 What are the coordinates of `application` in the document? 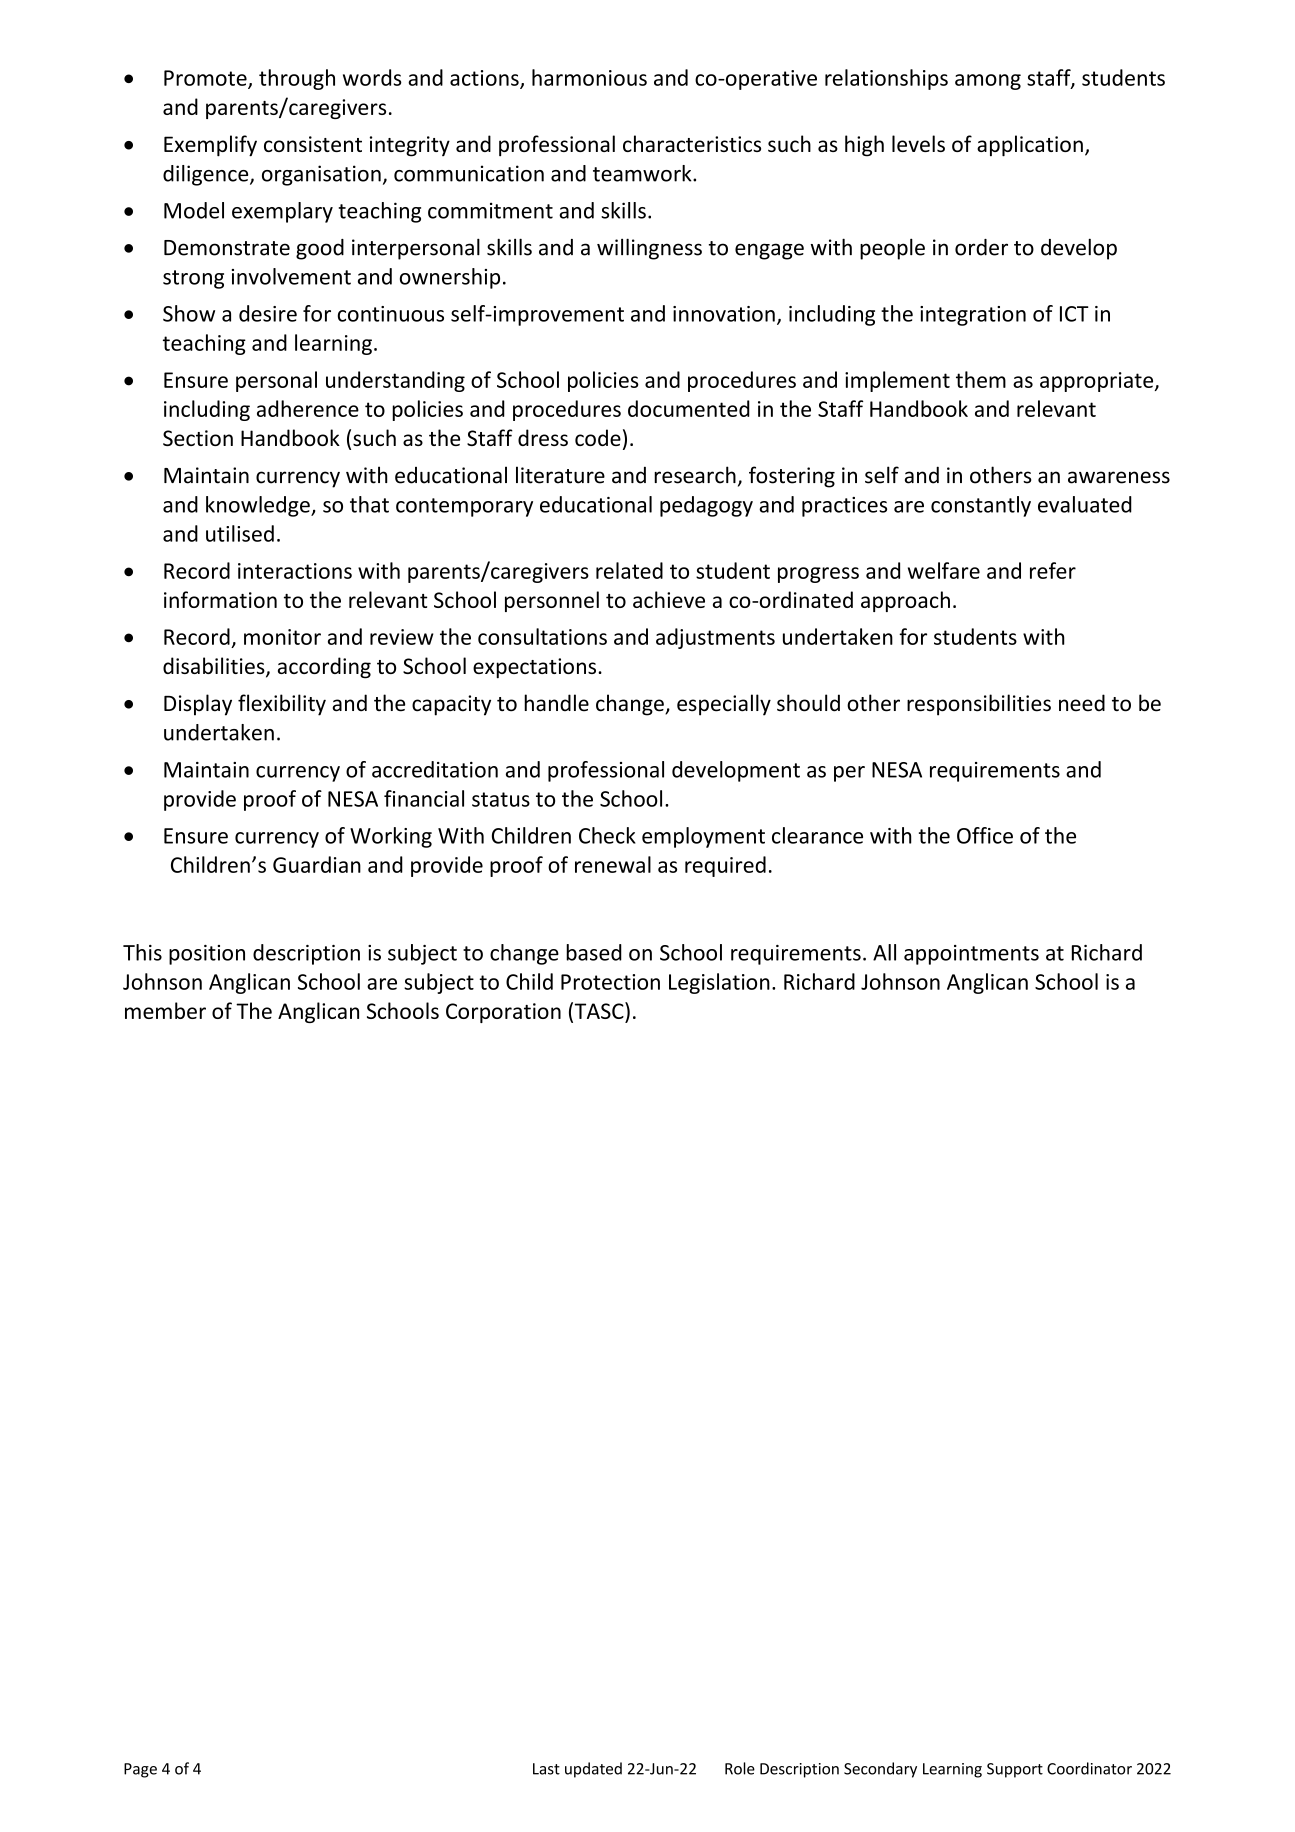 It's located at (1030, 146).
